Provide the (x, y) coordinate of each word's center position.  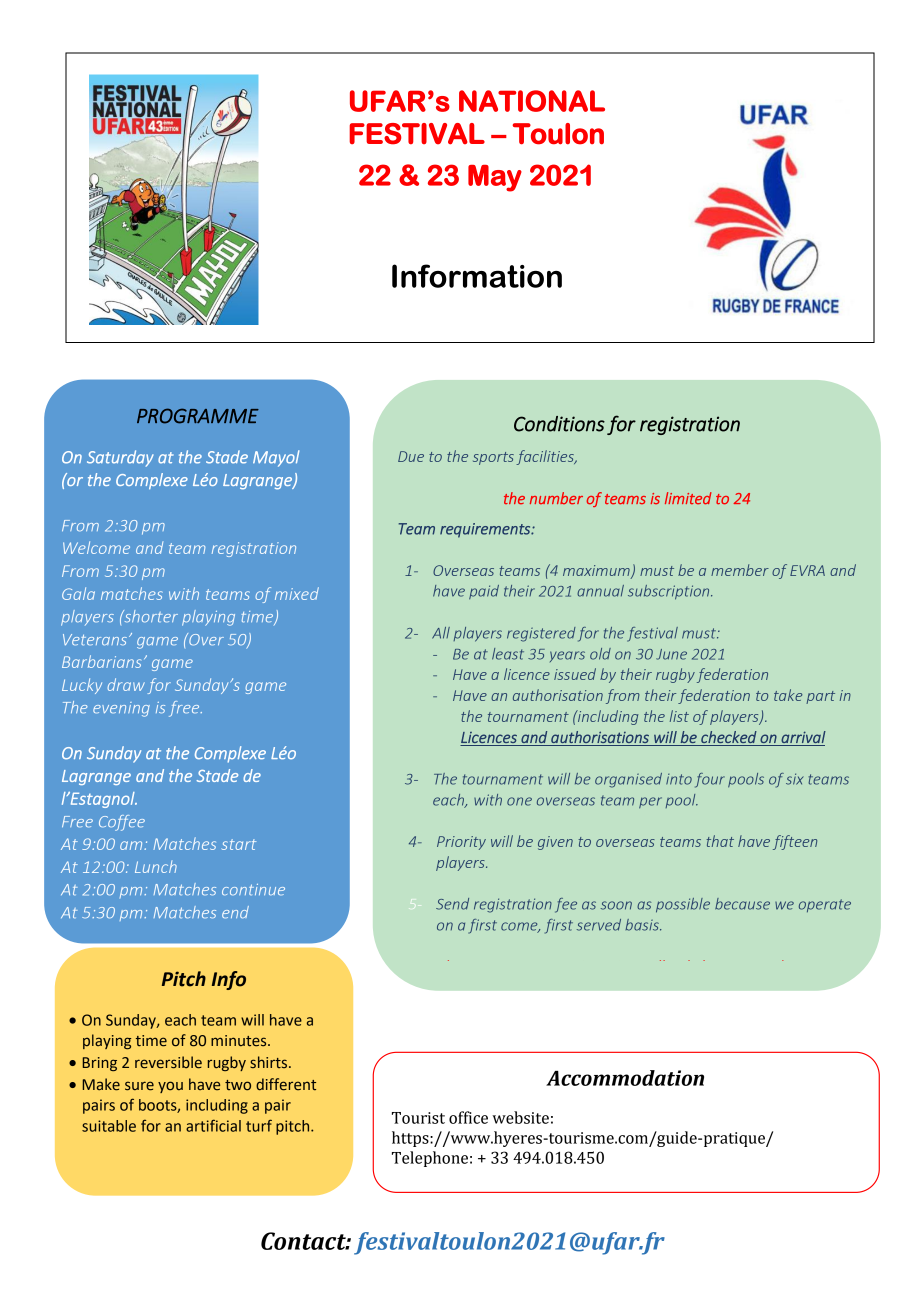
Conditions (559, 424)
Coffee (122, 823)
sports (493, 458)
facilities (546, 457)
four (710, 780)
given (555, 843)
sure (139, 1086)
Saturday (120, 458)
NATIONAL (532, 101)
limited (688, 498)
